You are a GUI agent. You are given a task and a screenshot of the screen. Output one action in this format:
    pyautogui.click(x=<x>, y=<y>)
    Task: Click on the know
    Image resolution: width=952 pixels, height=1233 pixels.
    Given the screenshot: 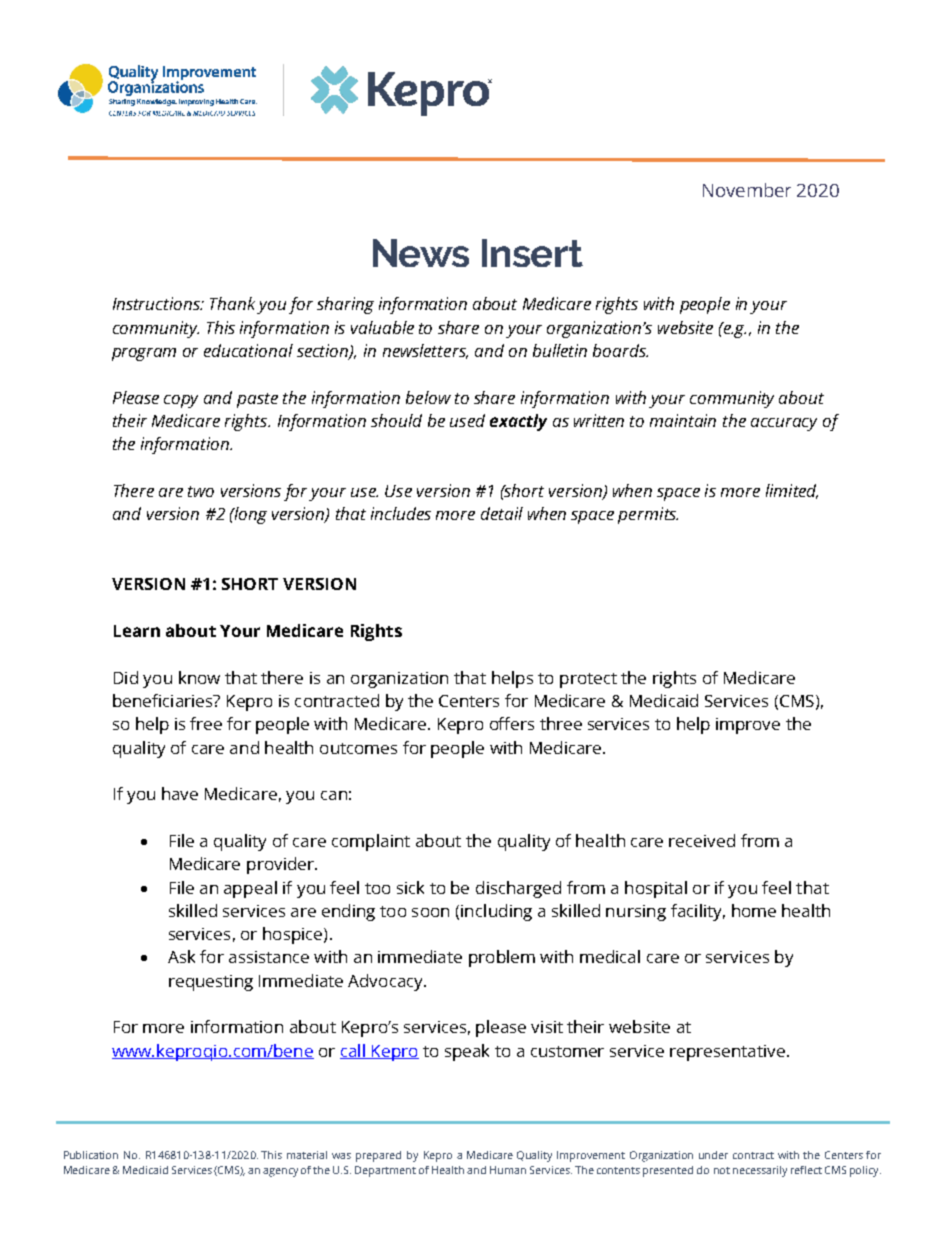 What is the action you would take?
    pyautogui.click(x=199, y=677)
